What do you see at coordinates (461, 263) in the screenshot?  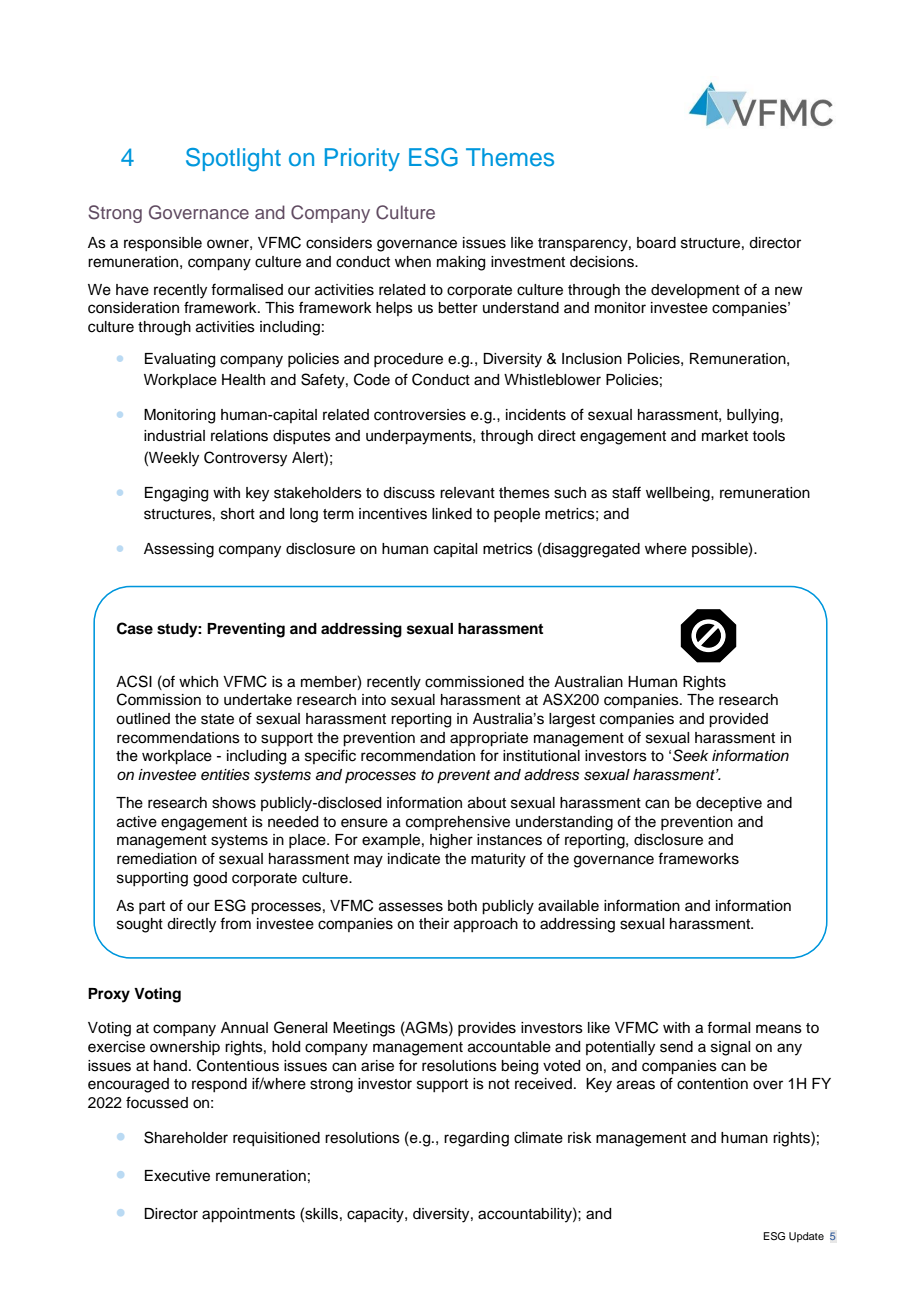 I see `making` at bounding box center [461, 263].
